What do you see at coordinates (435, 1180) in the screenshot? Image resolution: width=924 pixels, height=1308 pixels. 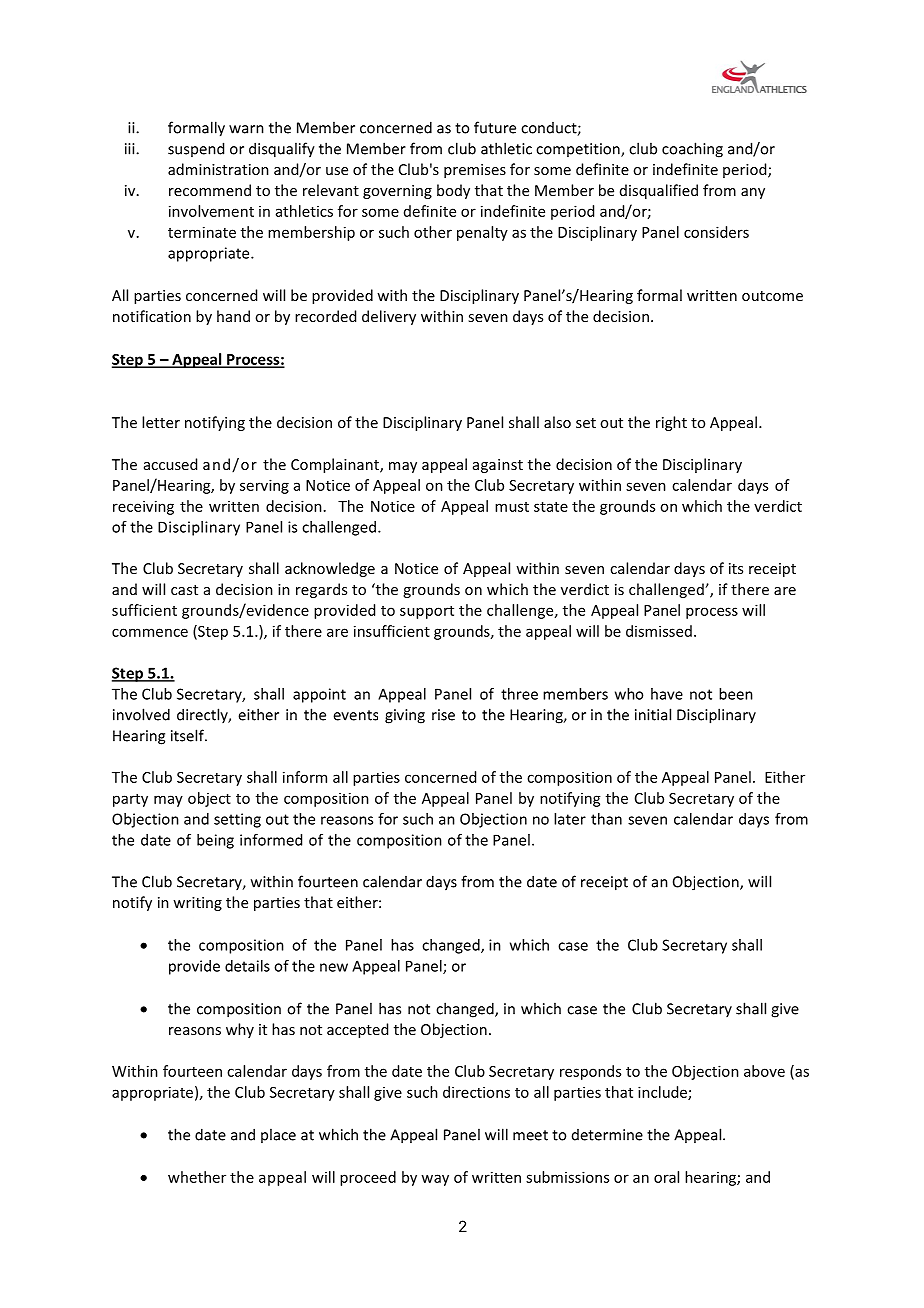 I see `way` at bounding box center [435, 1180].
